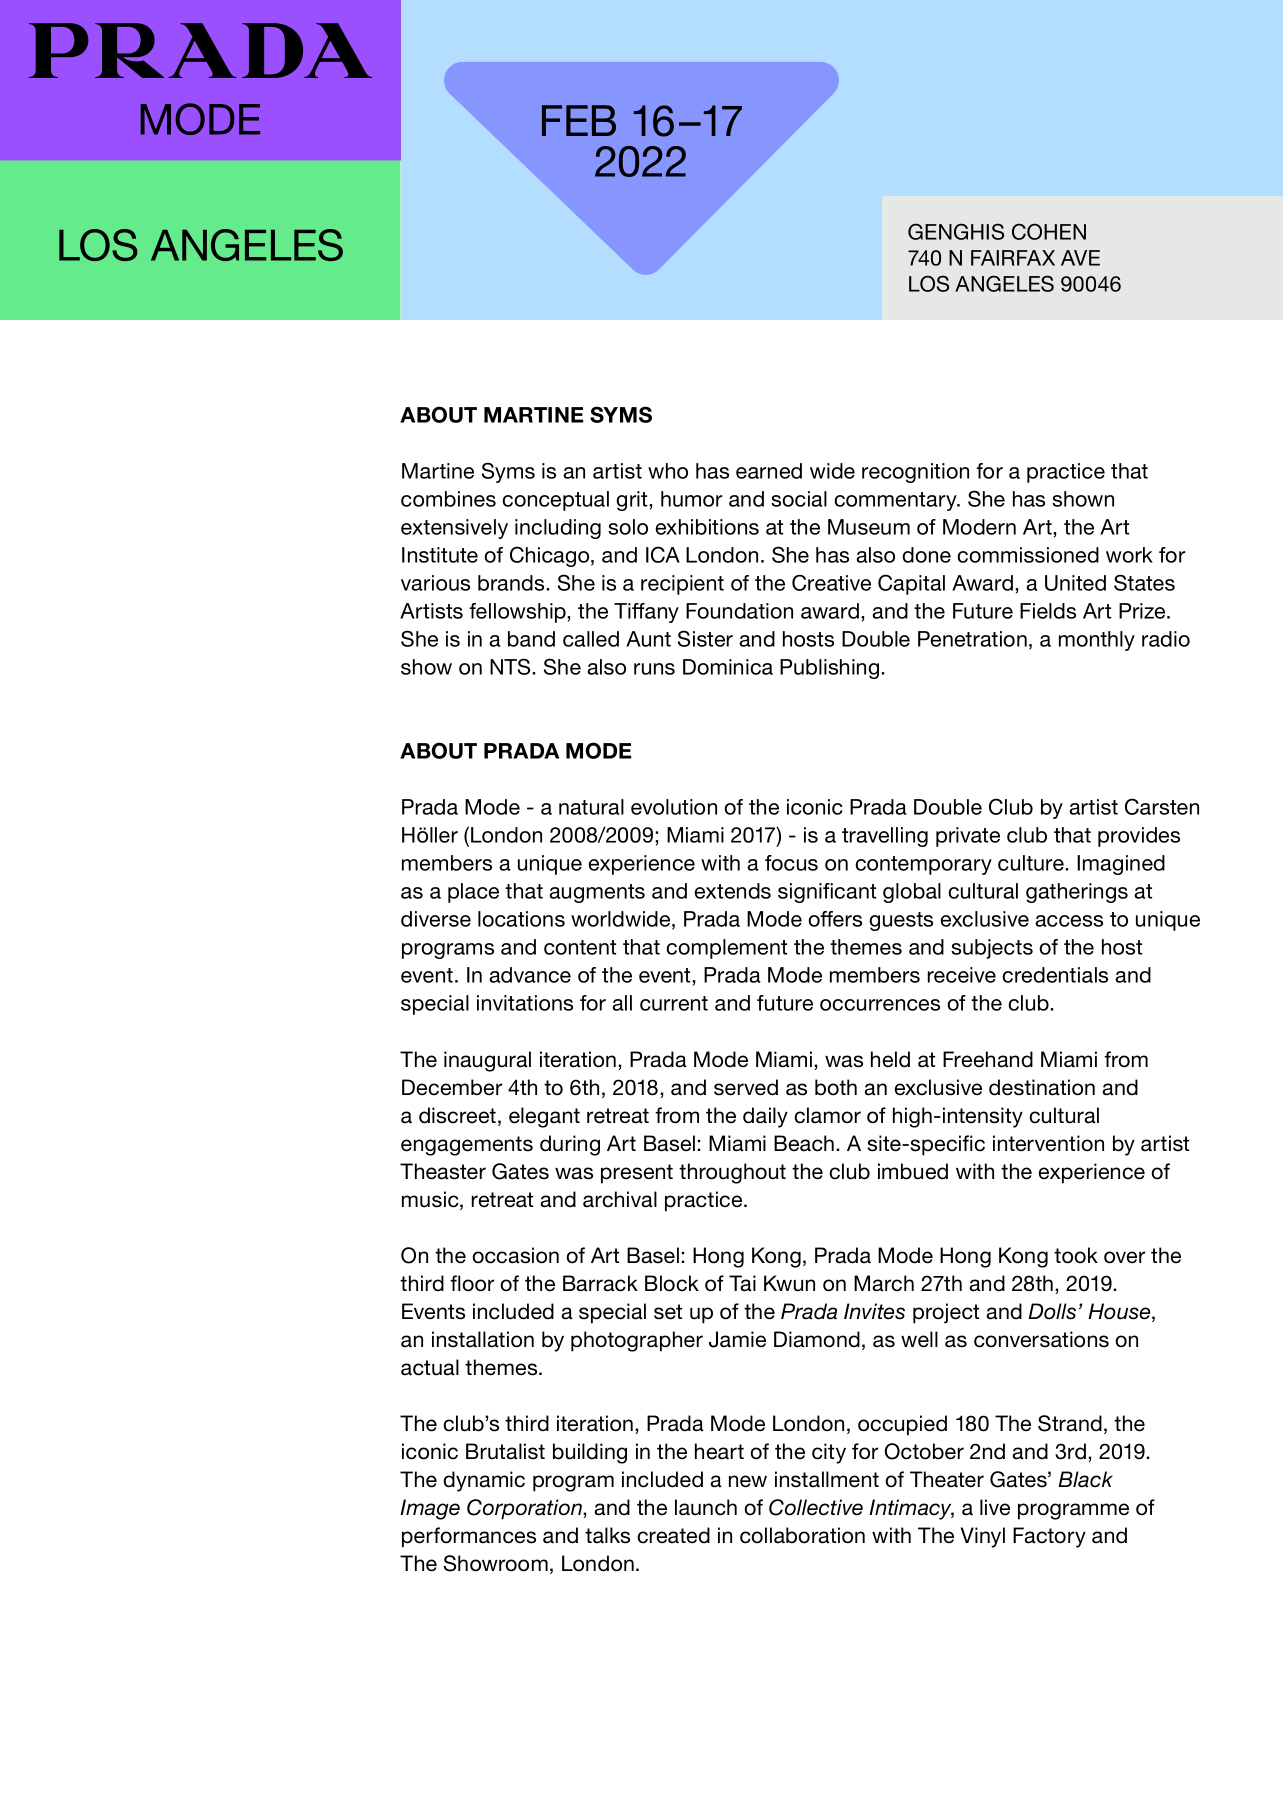  Describe the element at coordinates (1075, 583) in the image. I see `United` at that location.
